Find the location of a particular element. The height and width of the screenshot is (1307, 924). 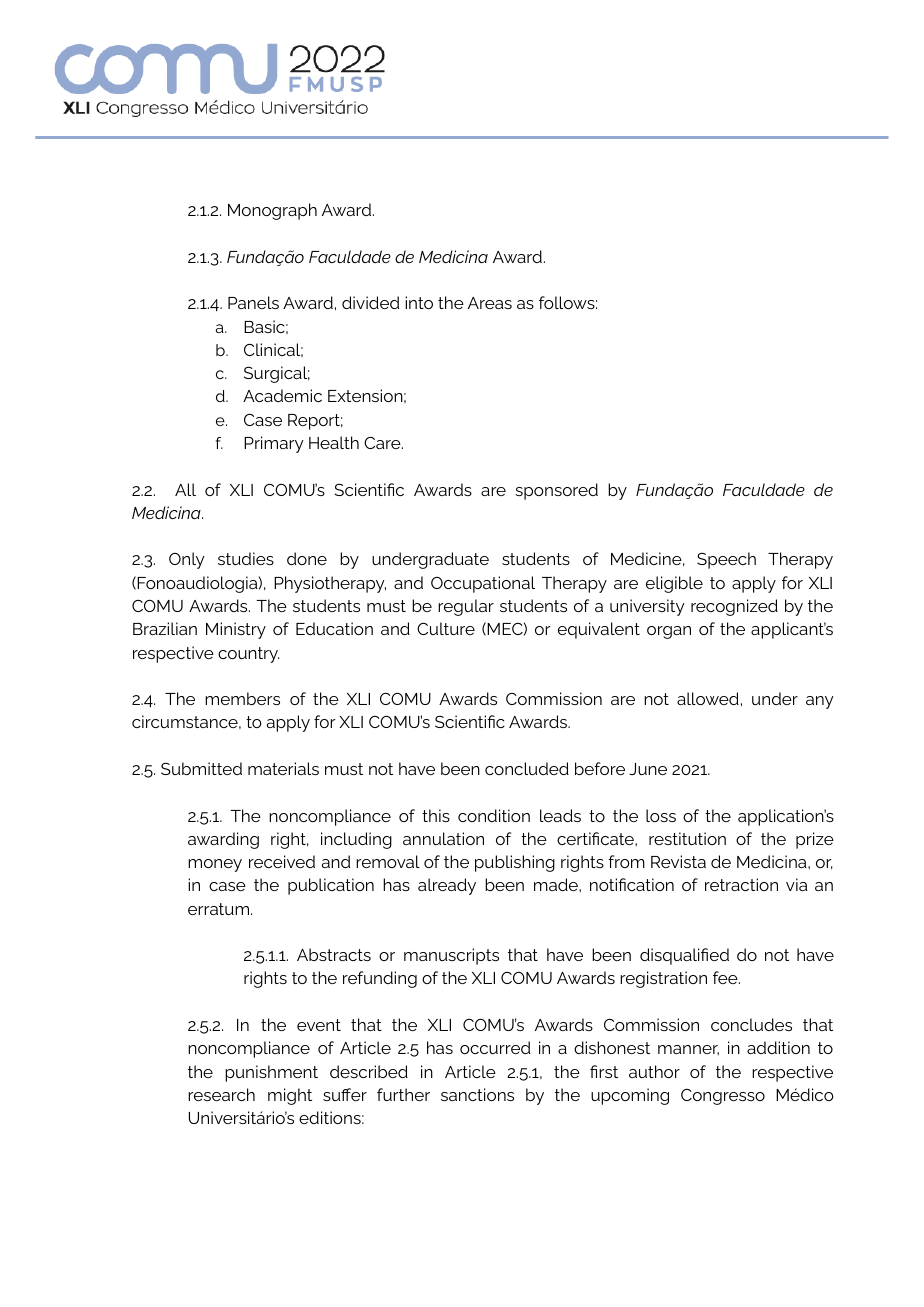

occurred is located at coordinates (495, 1047).
